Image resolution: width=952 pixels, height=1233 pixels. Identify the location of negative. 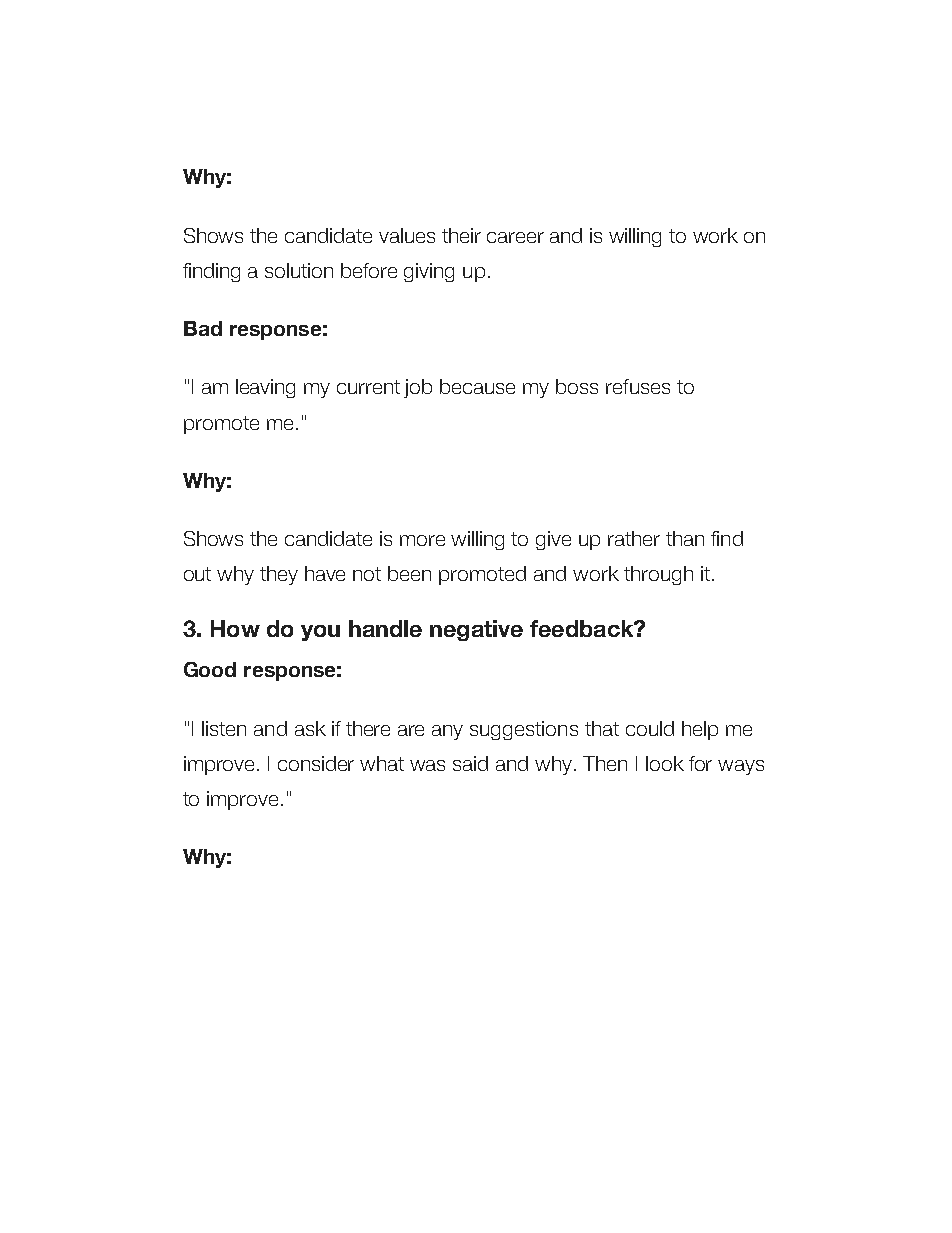
(476, 630).
